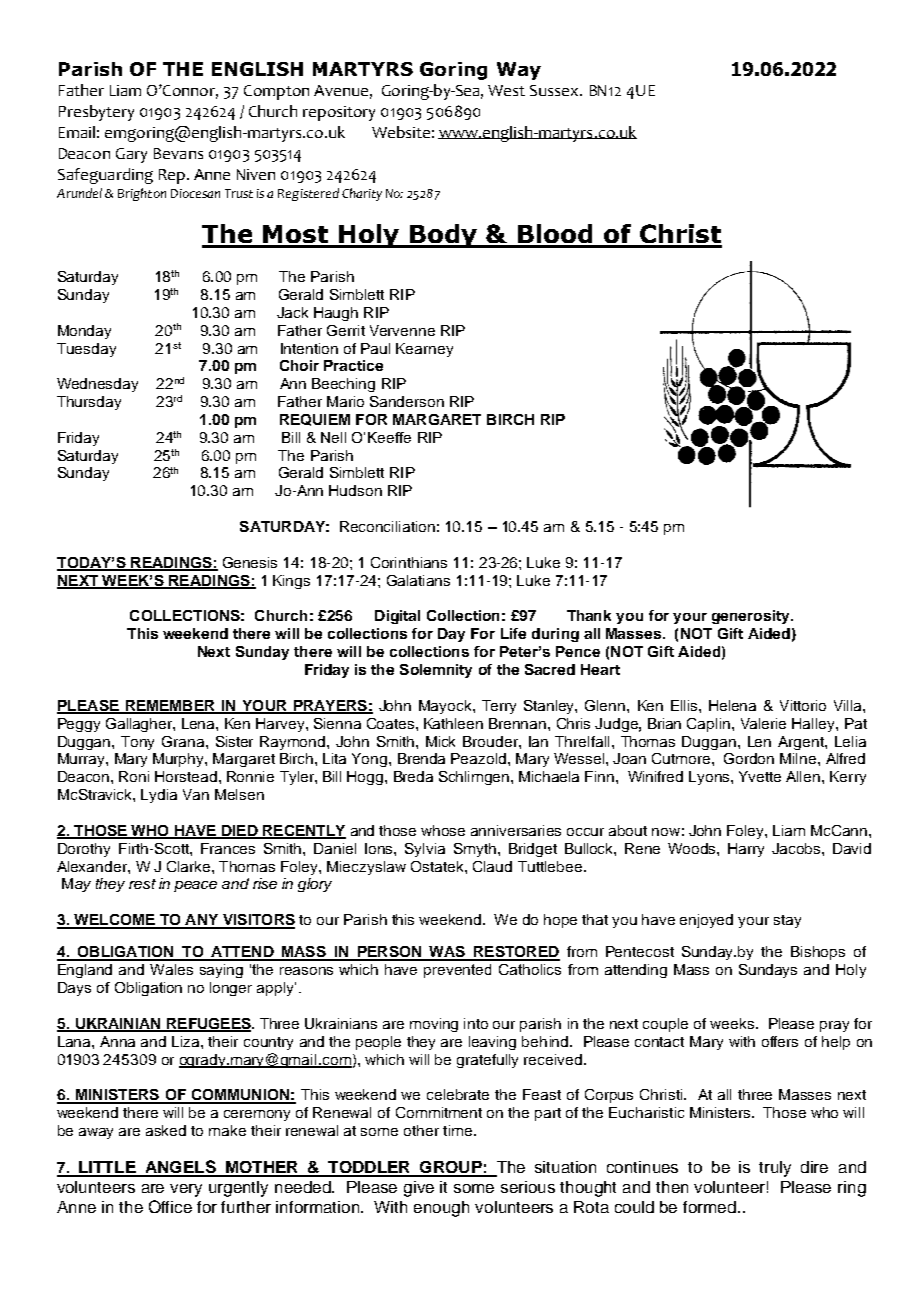 Image resolution: width=924 pixels, height=1308 pixels. I want to click on Solemnity, so click(436, 671).
